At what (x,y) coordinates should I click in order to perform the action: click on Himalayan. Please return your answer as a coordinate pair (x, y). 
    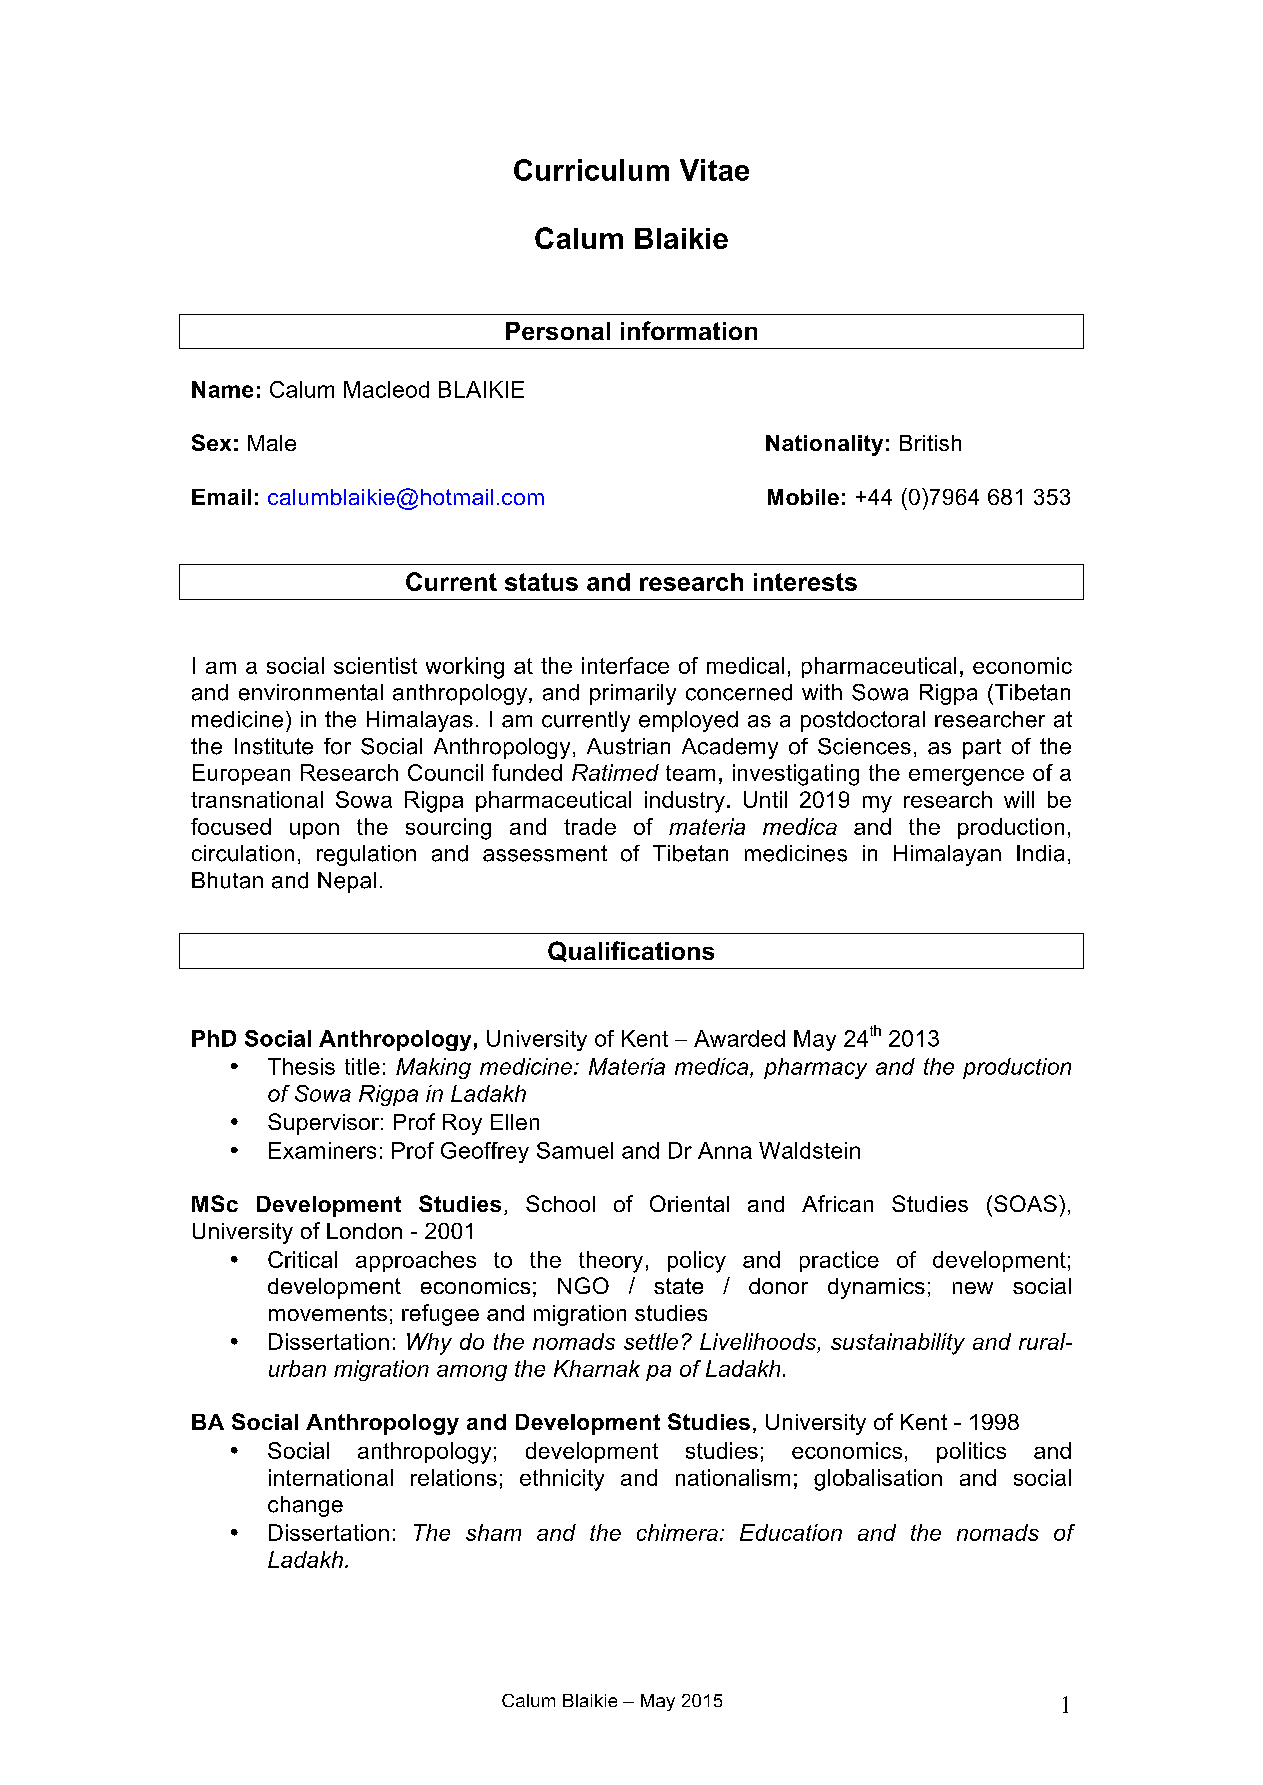
    Looking at the image, I should click on (947, 855).
